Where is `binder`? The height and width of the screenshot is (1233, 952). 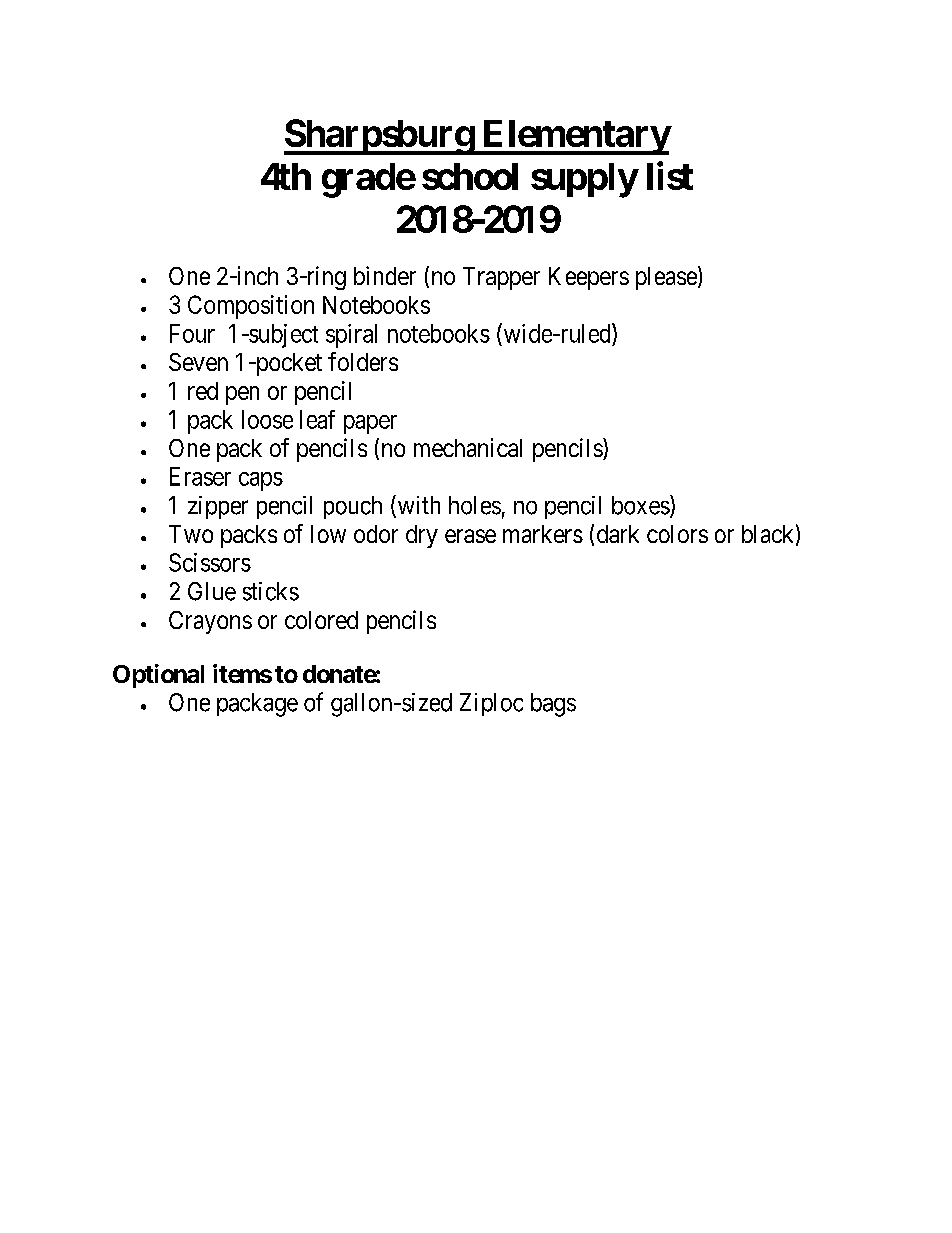
binder is located at coordinates (385, 275).
